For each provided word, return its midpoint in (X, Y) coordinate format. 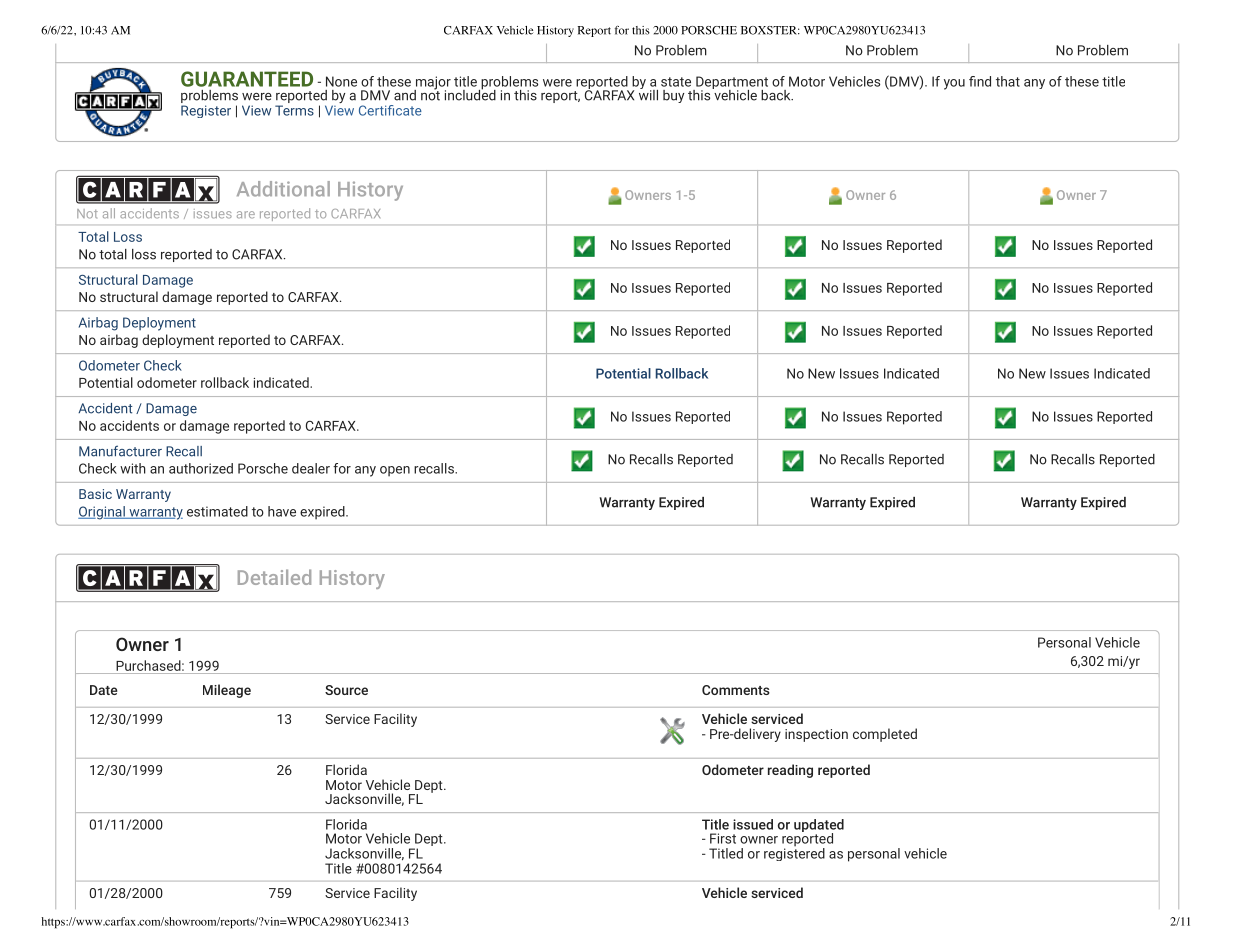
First (723, 838)
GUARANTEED (247, 79)
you (954, 84)
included (470, 94)
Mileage (227, 691)
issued (753, 824)
